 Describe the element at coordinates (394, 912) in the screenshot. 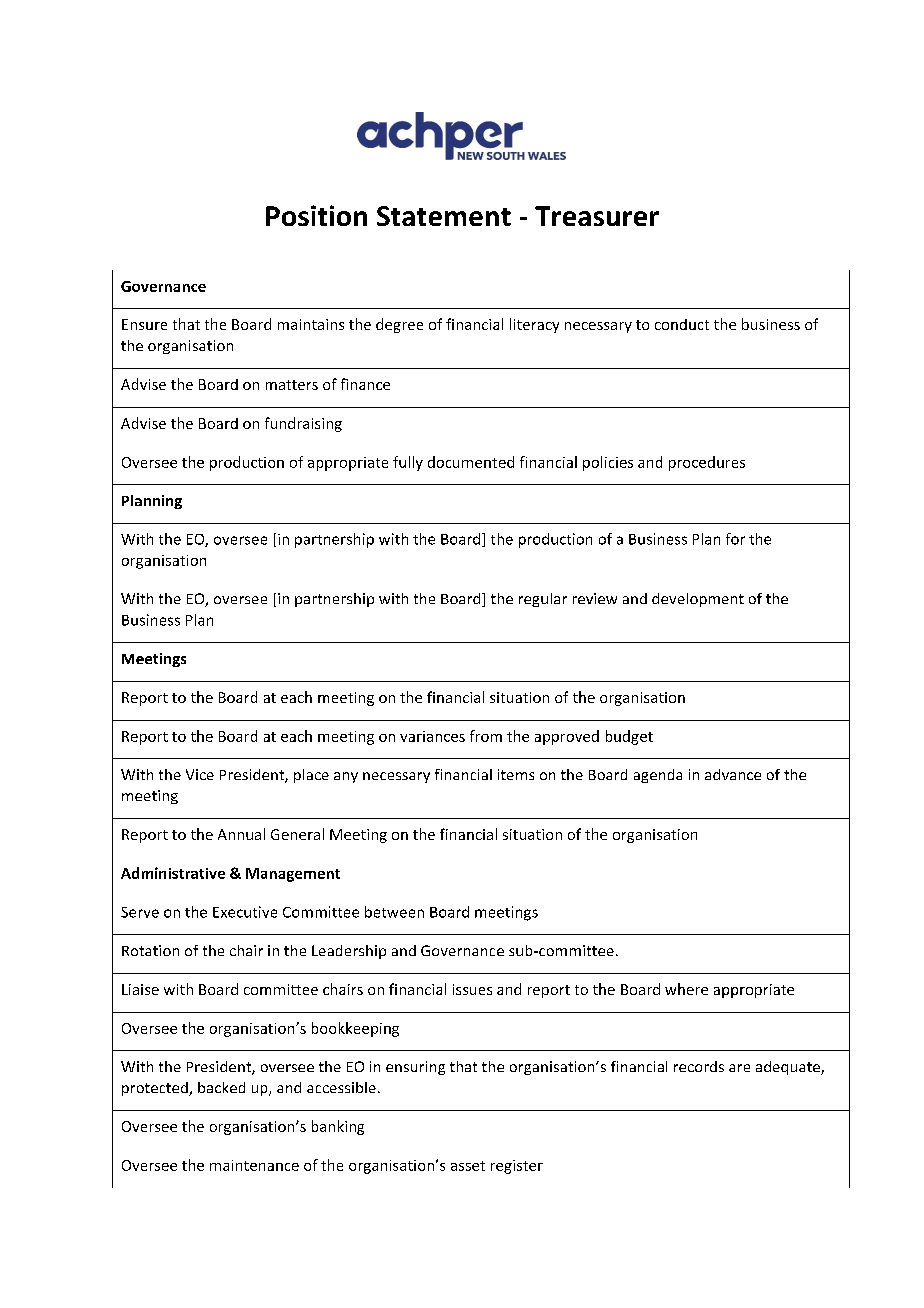

I see `between` at that location.
